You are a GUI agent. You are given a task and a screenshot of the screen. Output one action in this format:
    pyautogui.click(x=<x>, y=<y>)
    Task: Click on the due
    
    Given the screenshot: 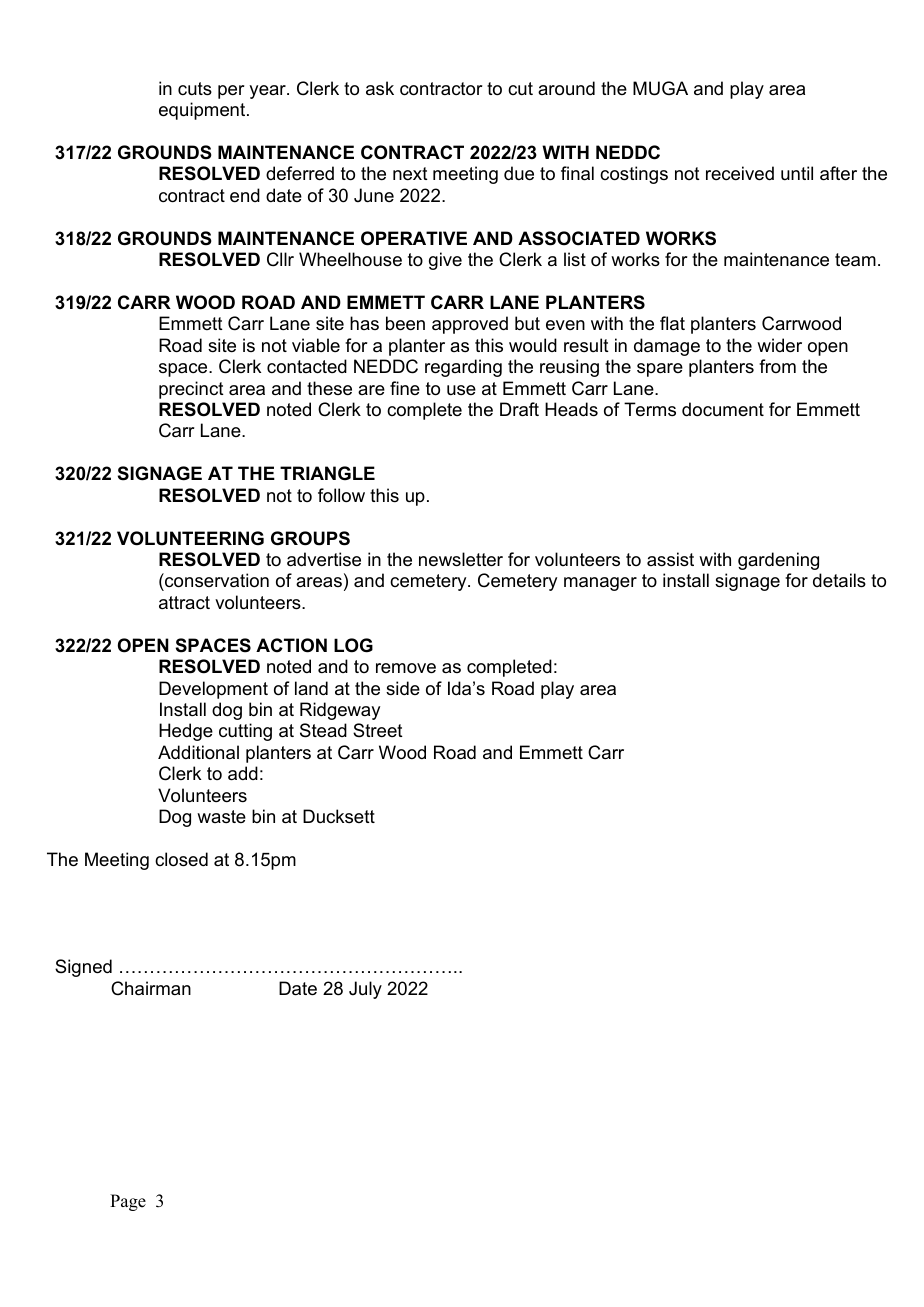 What is the action you would take?
    pyautogui.click(x=519, y=173)
